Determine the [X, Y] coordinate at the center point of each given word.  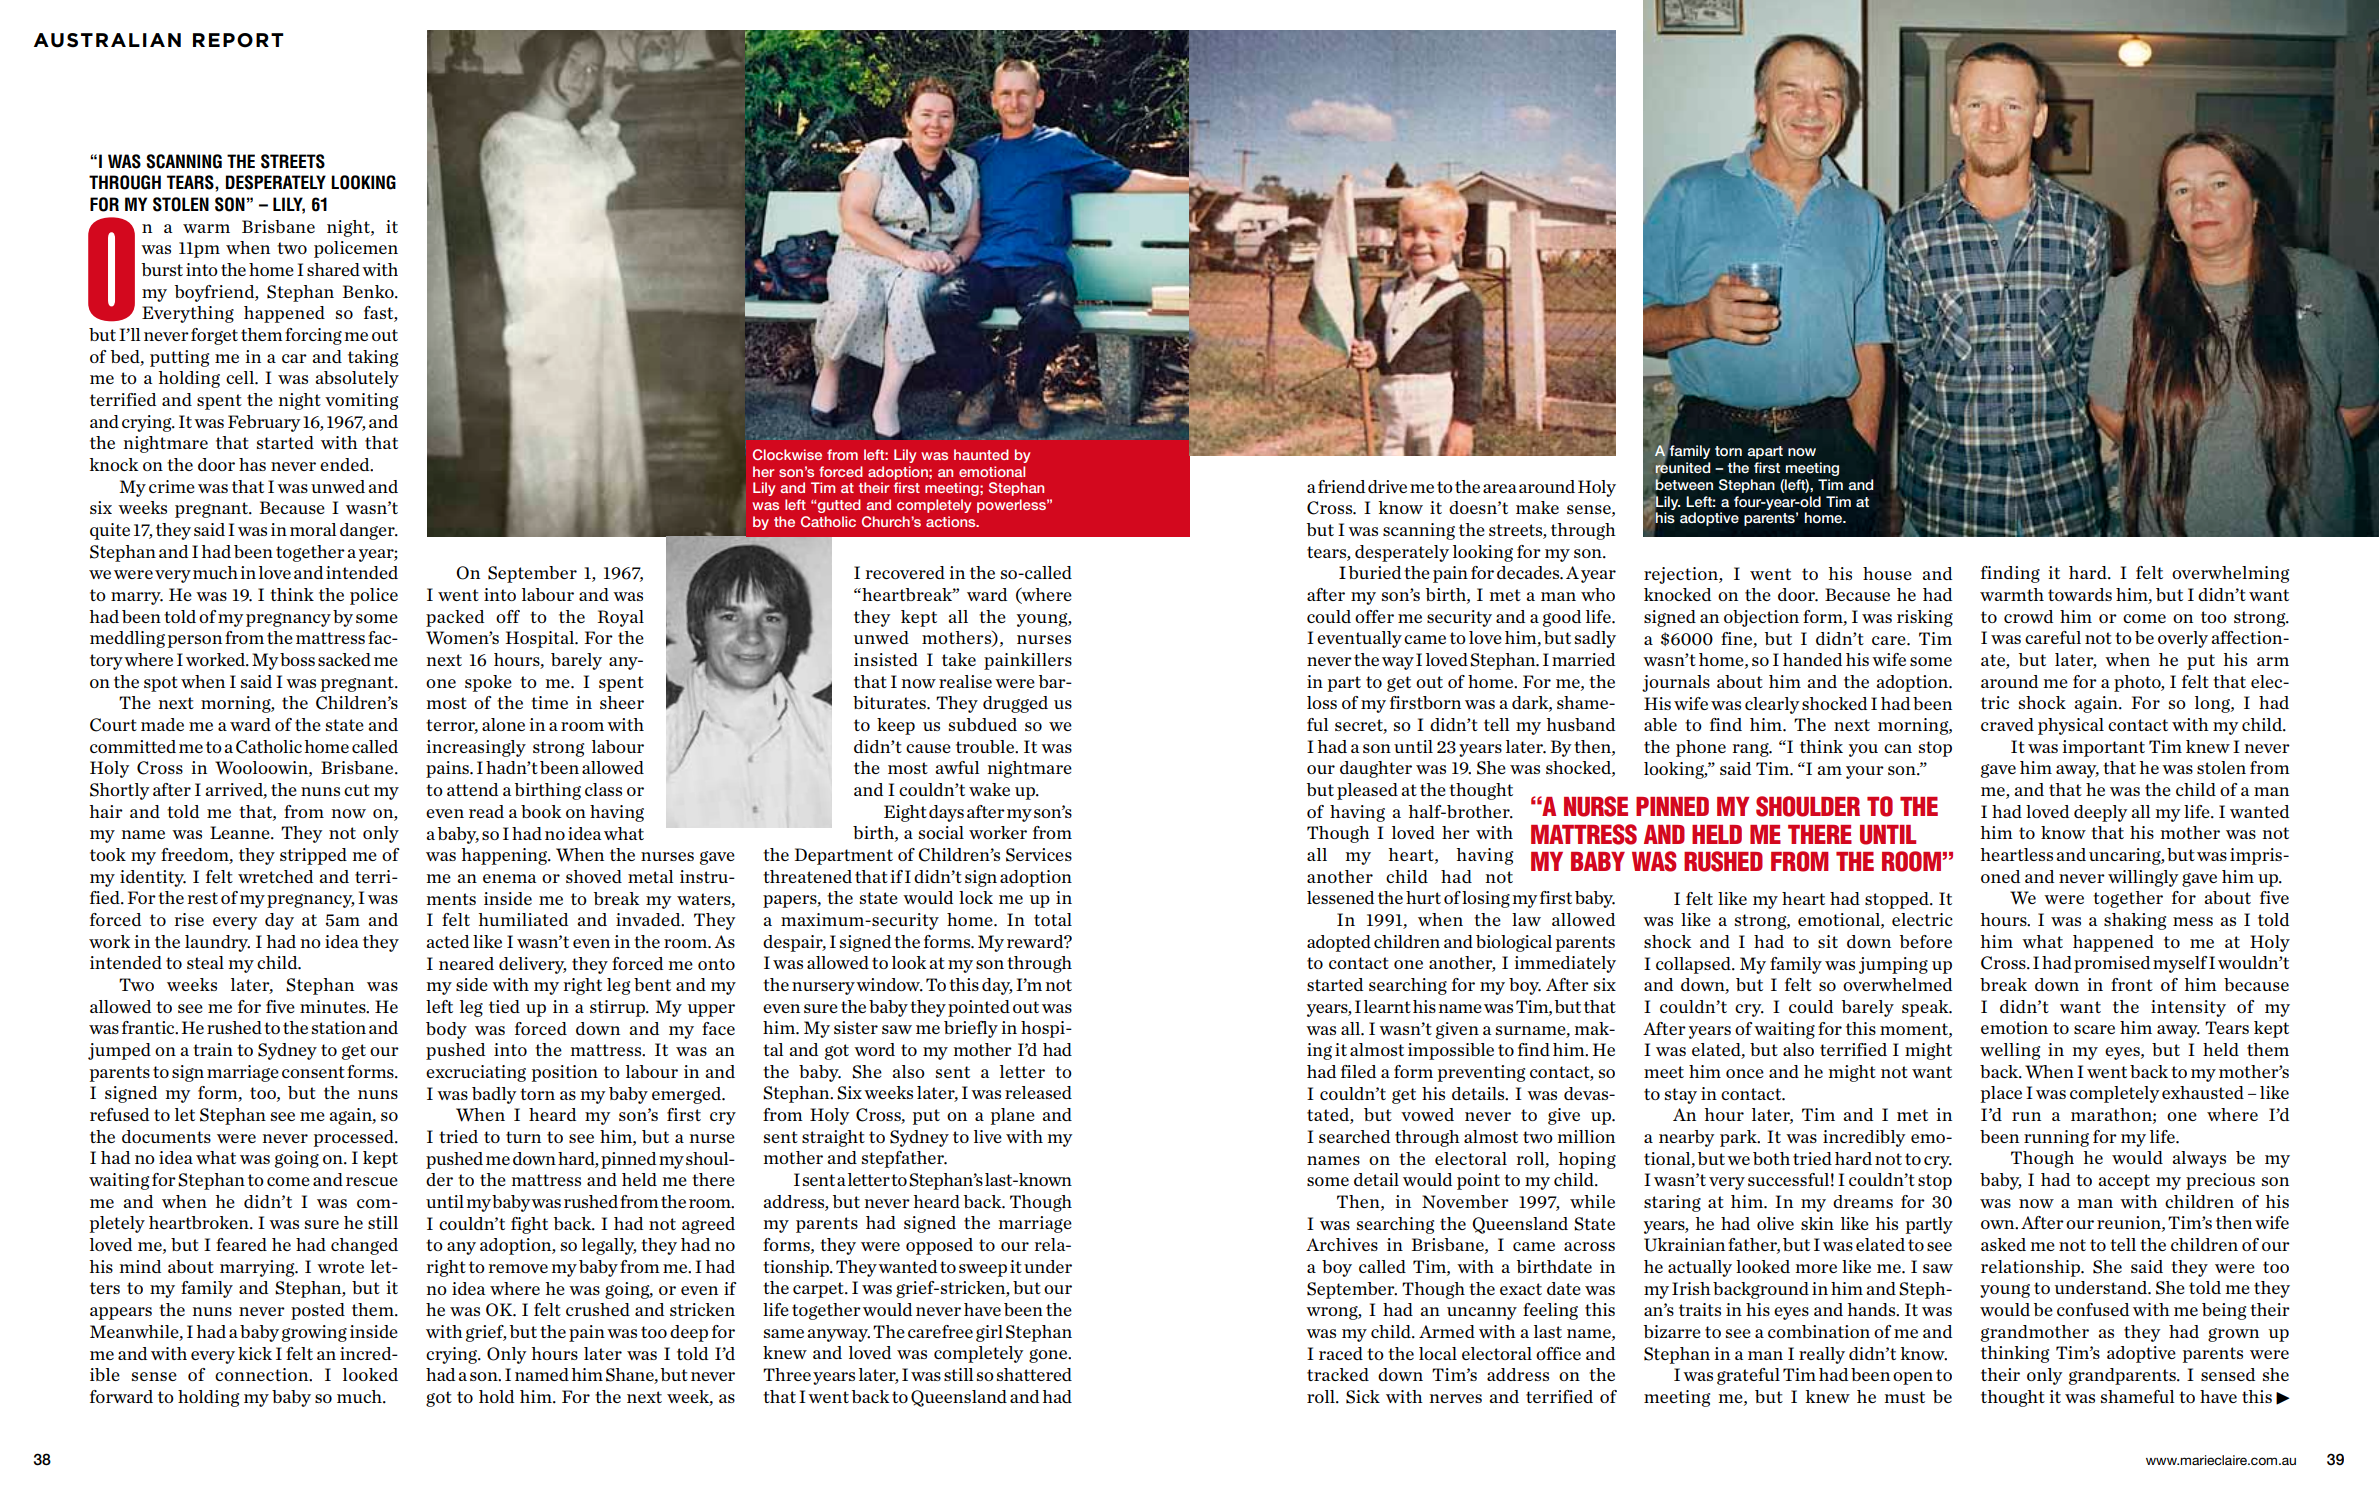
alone [503, 724]
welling [2010, 1051]
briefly [971, 1029]
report [238, 40]
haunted [981, 454]
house [1887, 573]
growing [314, 1333]
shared [333, 269]
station [339, 1027]
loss [1322, 702]
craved [2007, 724]
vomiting [361, 401]
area [1500, 488]
